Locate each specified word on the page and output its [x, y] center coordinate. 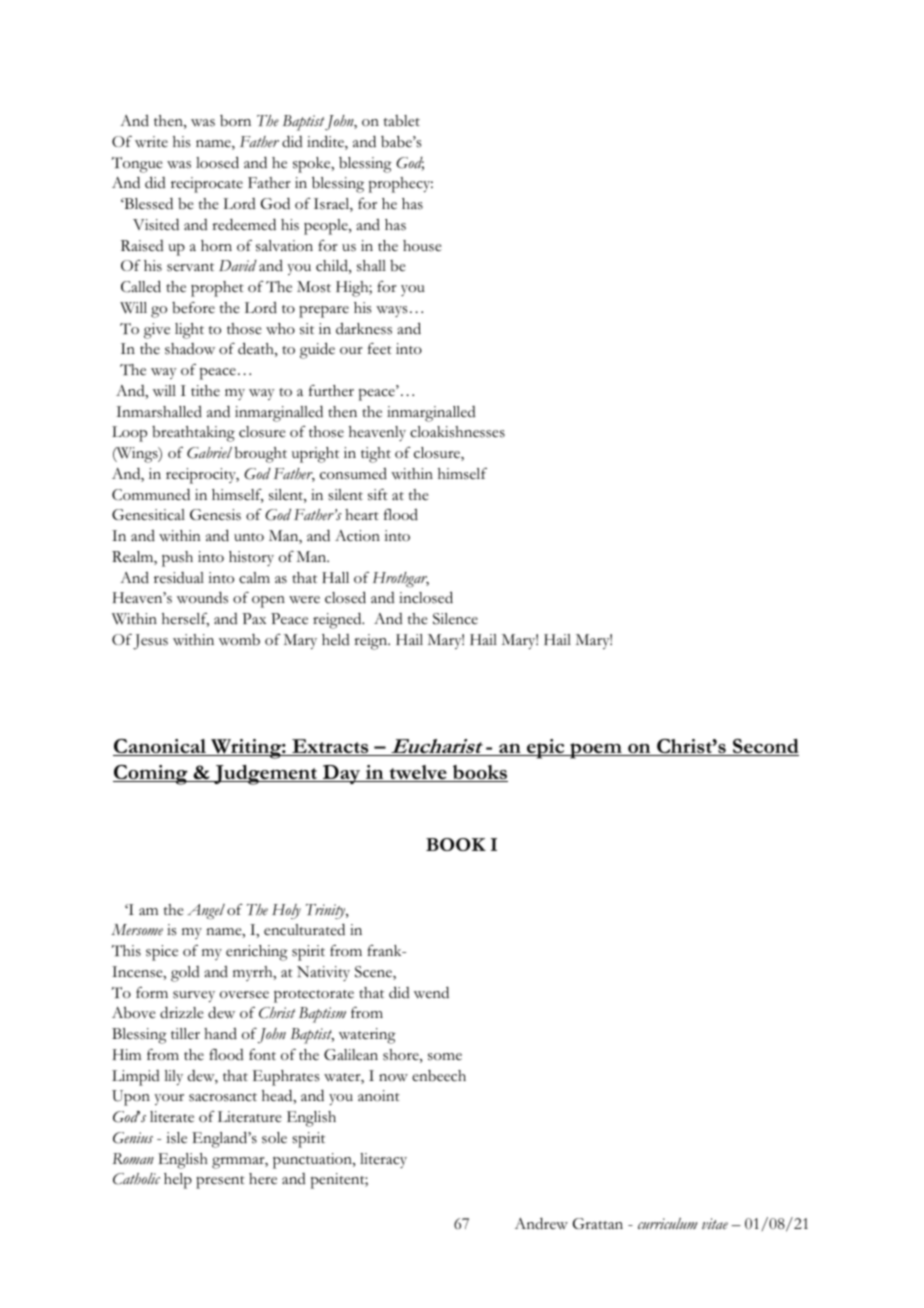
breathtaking [193, 434]
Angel [206, 912]
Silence [455, 619]
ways [392, 311]
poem [596, 751]
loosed [217, 162]
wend [431, 992]
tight [376, 455]
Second [765, 747]
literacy [383, 1160]
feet [380, 349]
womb [239, 640]
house [422, 246]
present [220, 1182]
